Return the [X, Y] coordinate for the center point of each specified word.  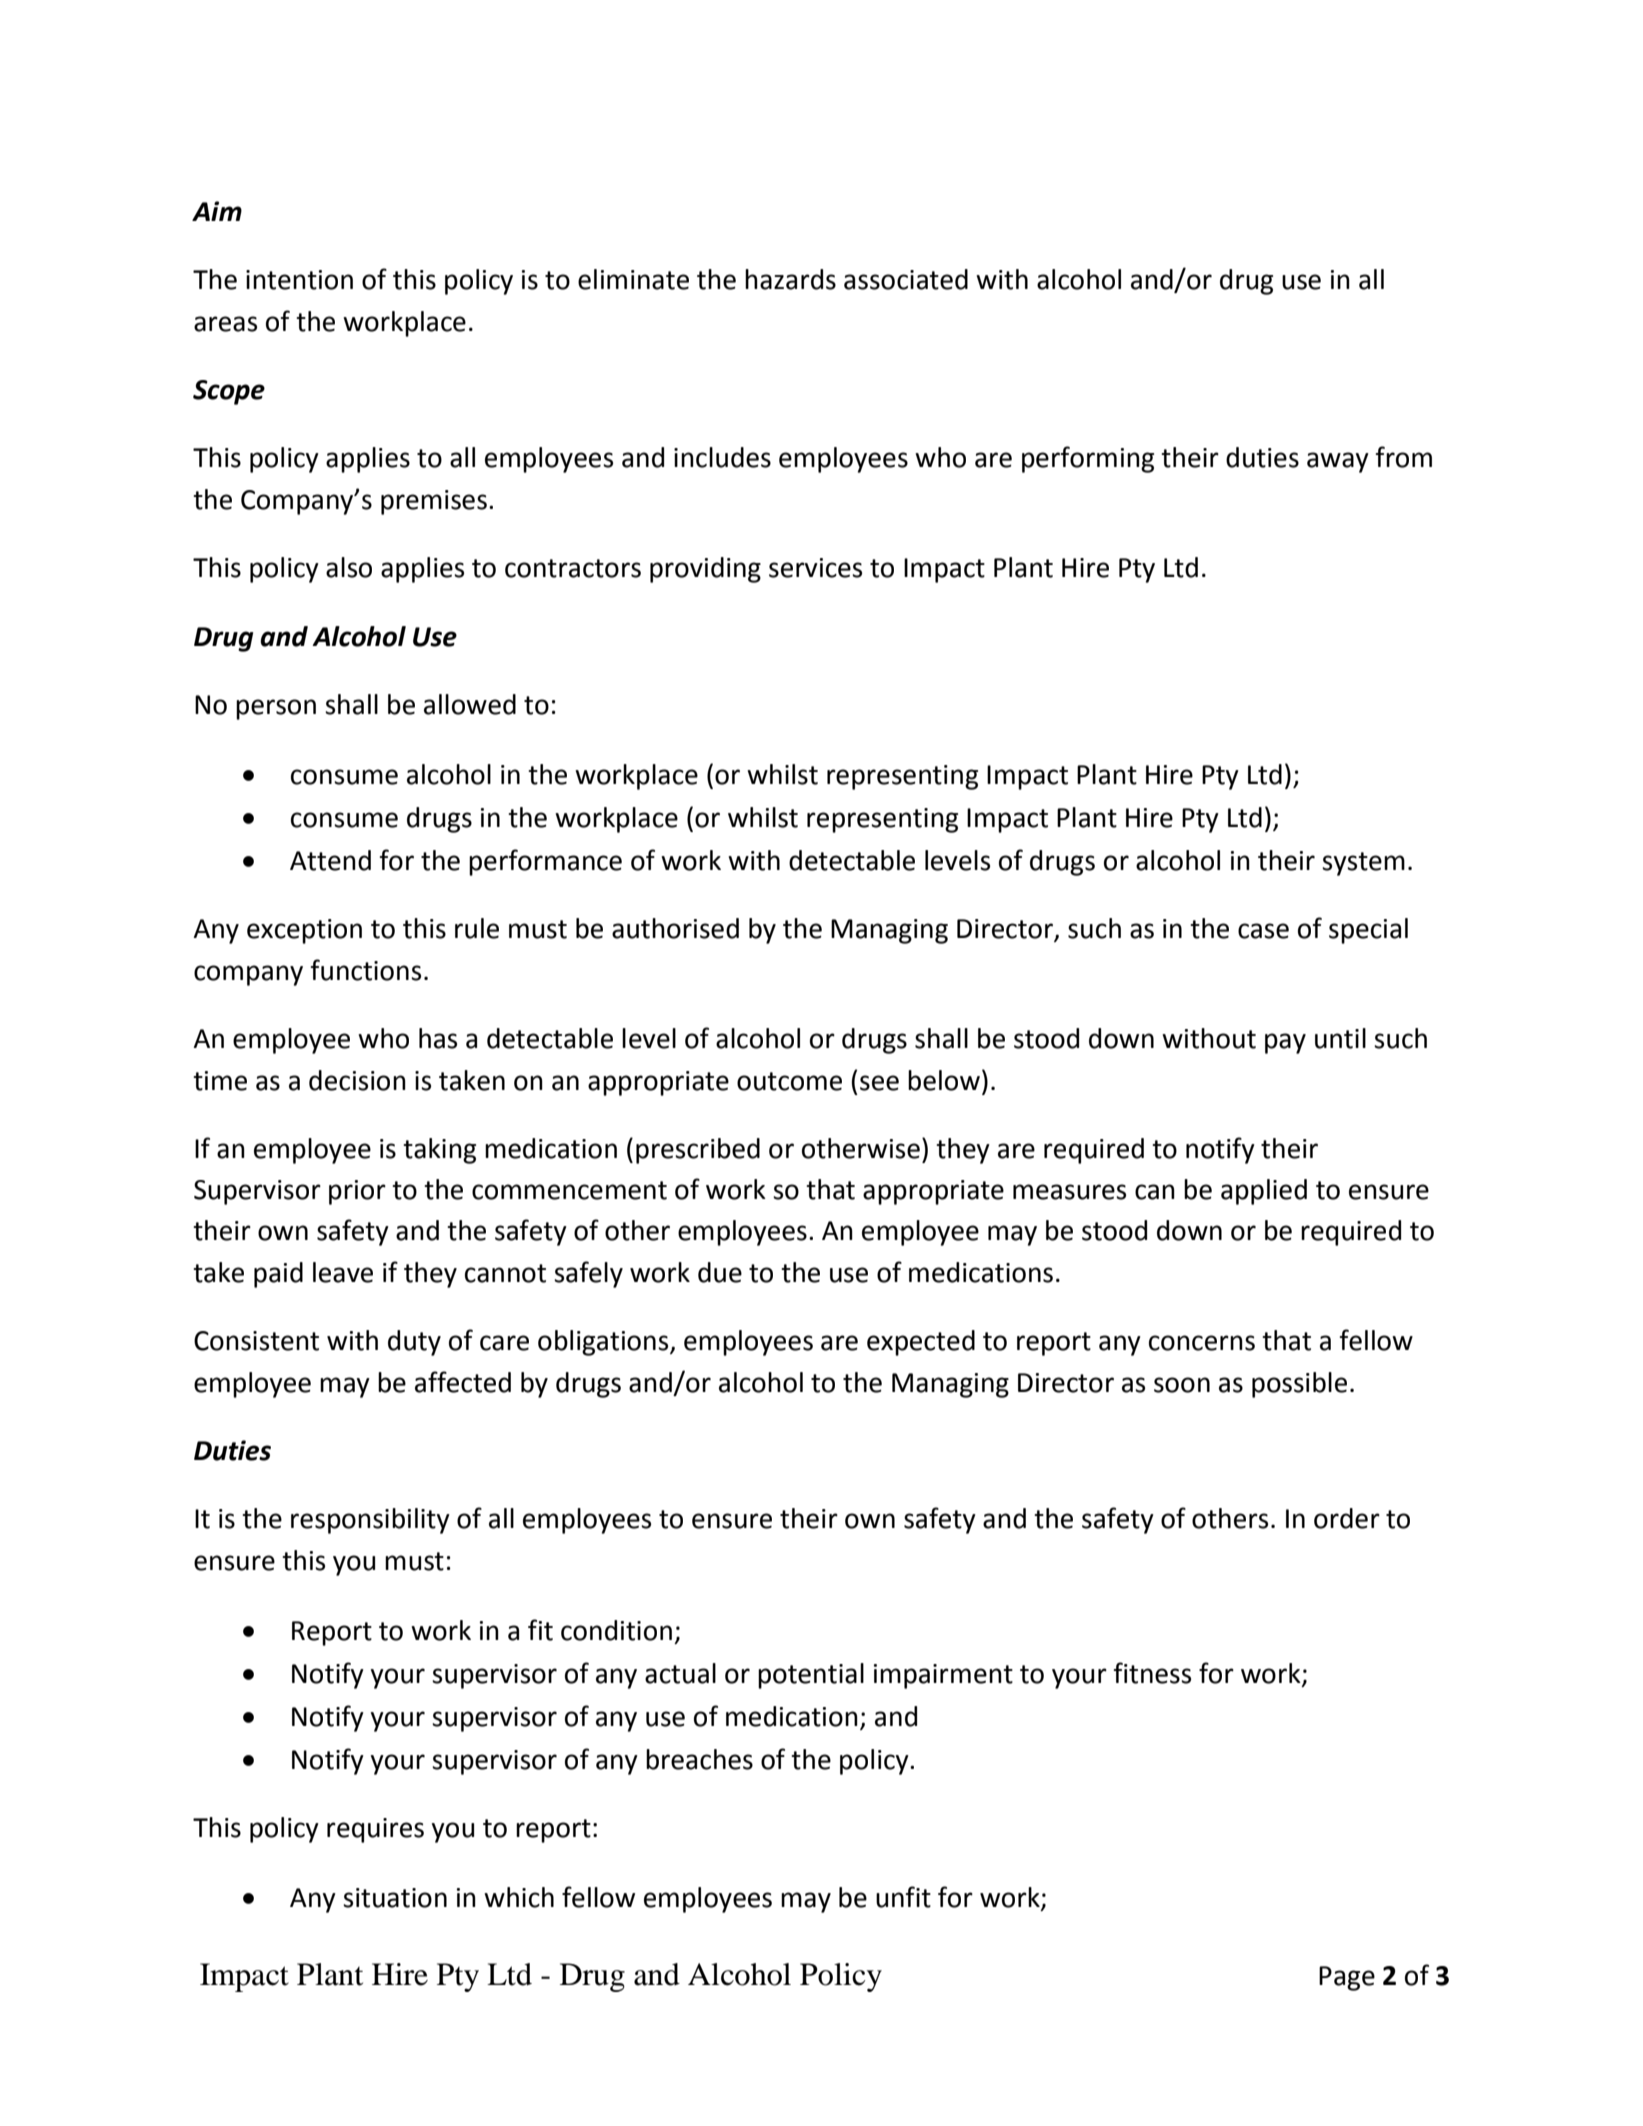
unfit [903, 1897]
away [1338, 462]
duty [414, 1343]
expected [921, 1343]
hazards [790, 279]
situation [395, 1898]
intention [299, 280]
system [1363, 864]
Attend [330, 860]
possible [1299, 1385]
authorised [675, 928]
